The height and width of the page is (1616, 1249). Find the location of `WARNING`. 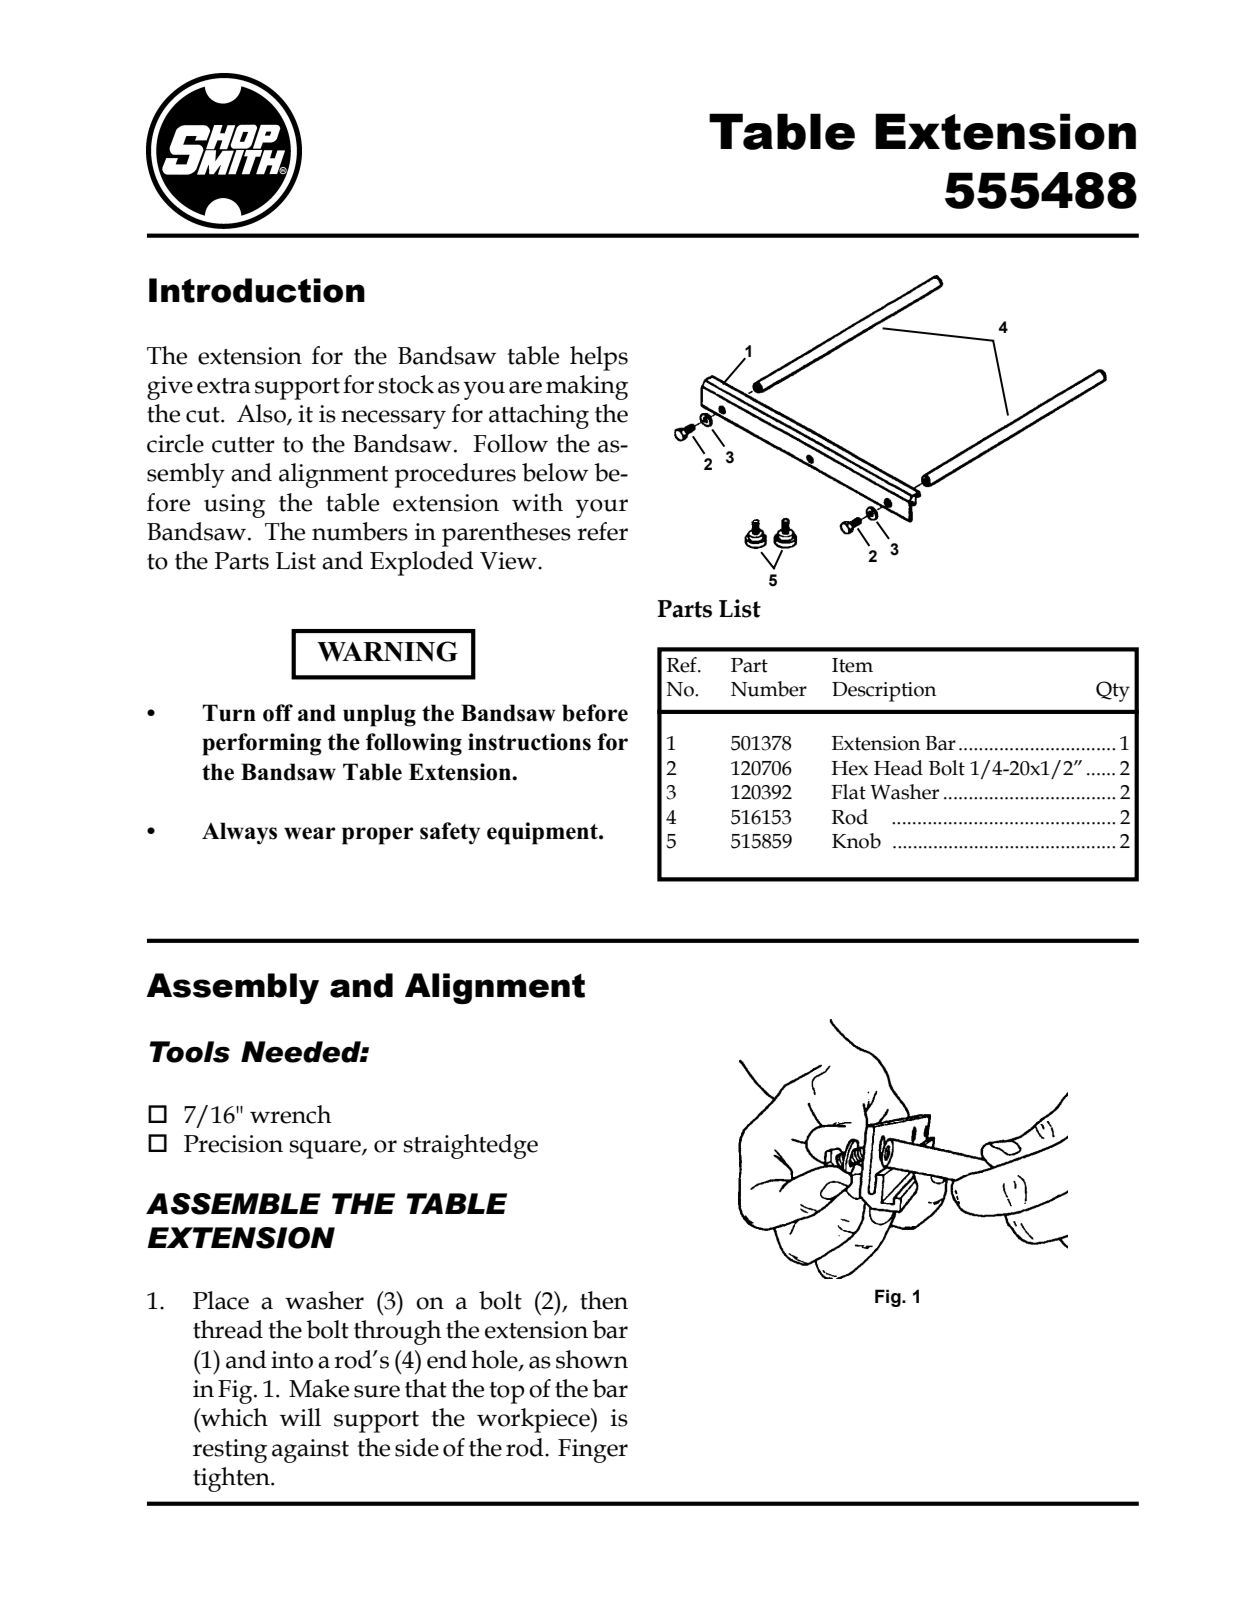

WARNING is located at coordinates (387, 651).
